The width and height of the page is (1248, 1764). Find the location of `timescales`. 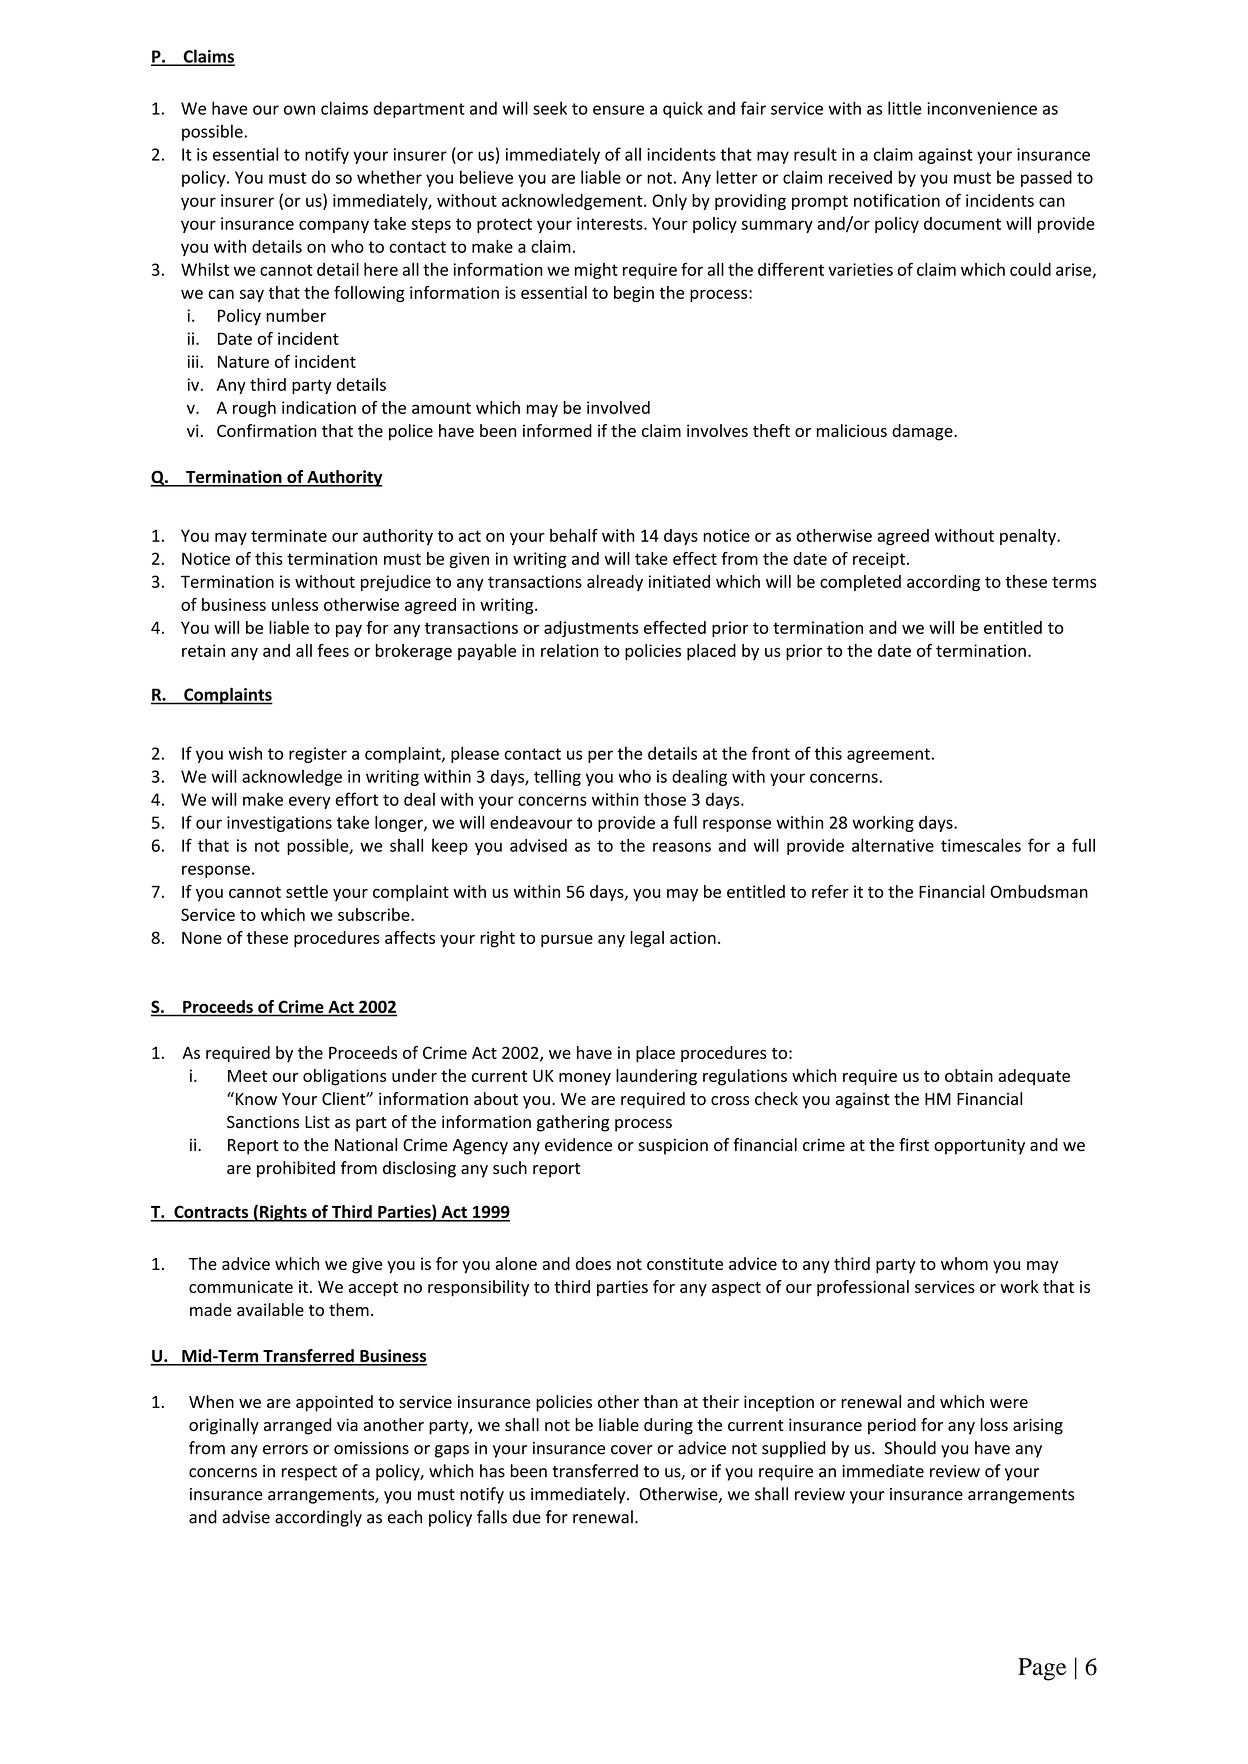

timescales is located at coordinates (981, 845).
